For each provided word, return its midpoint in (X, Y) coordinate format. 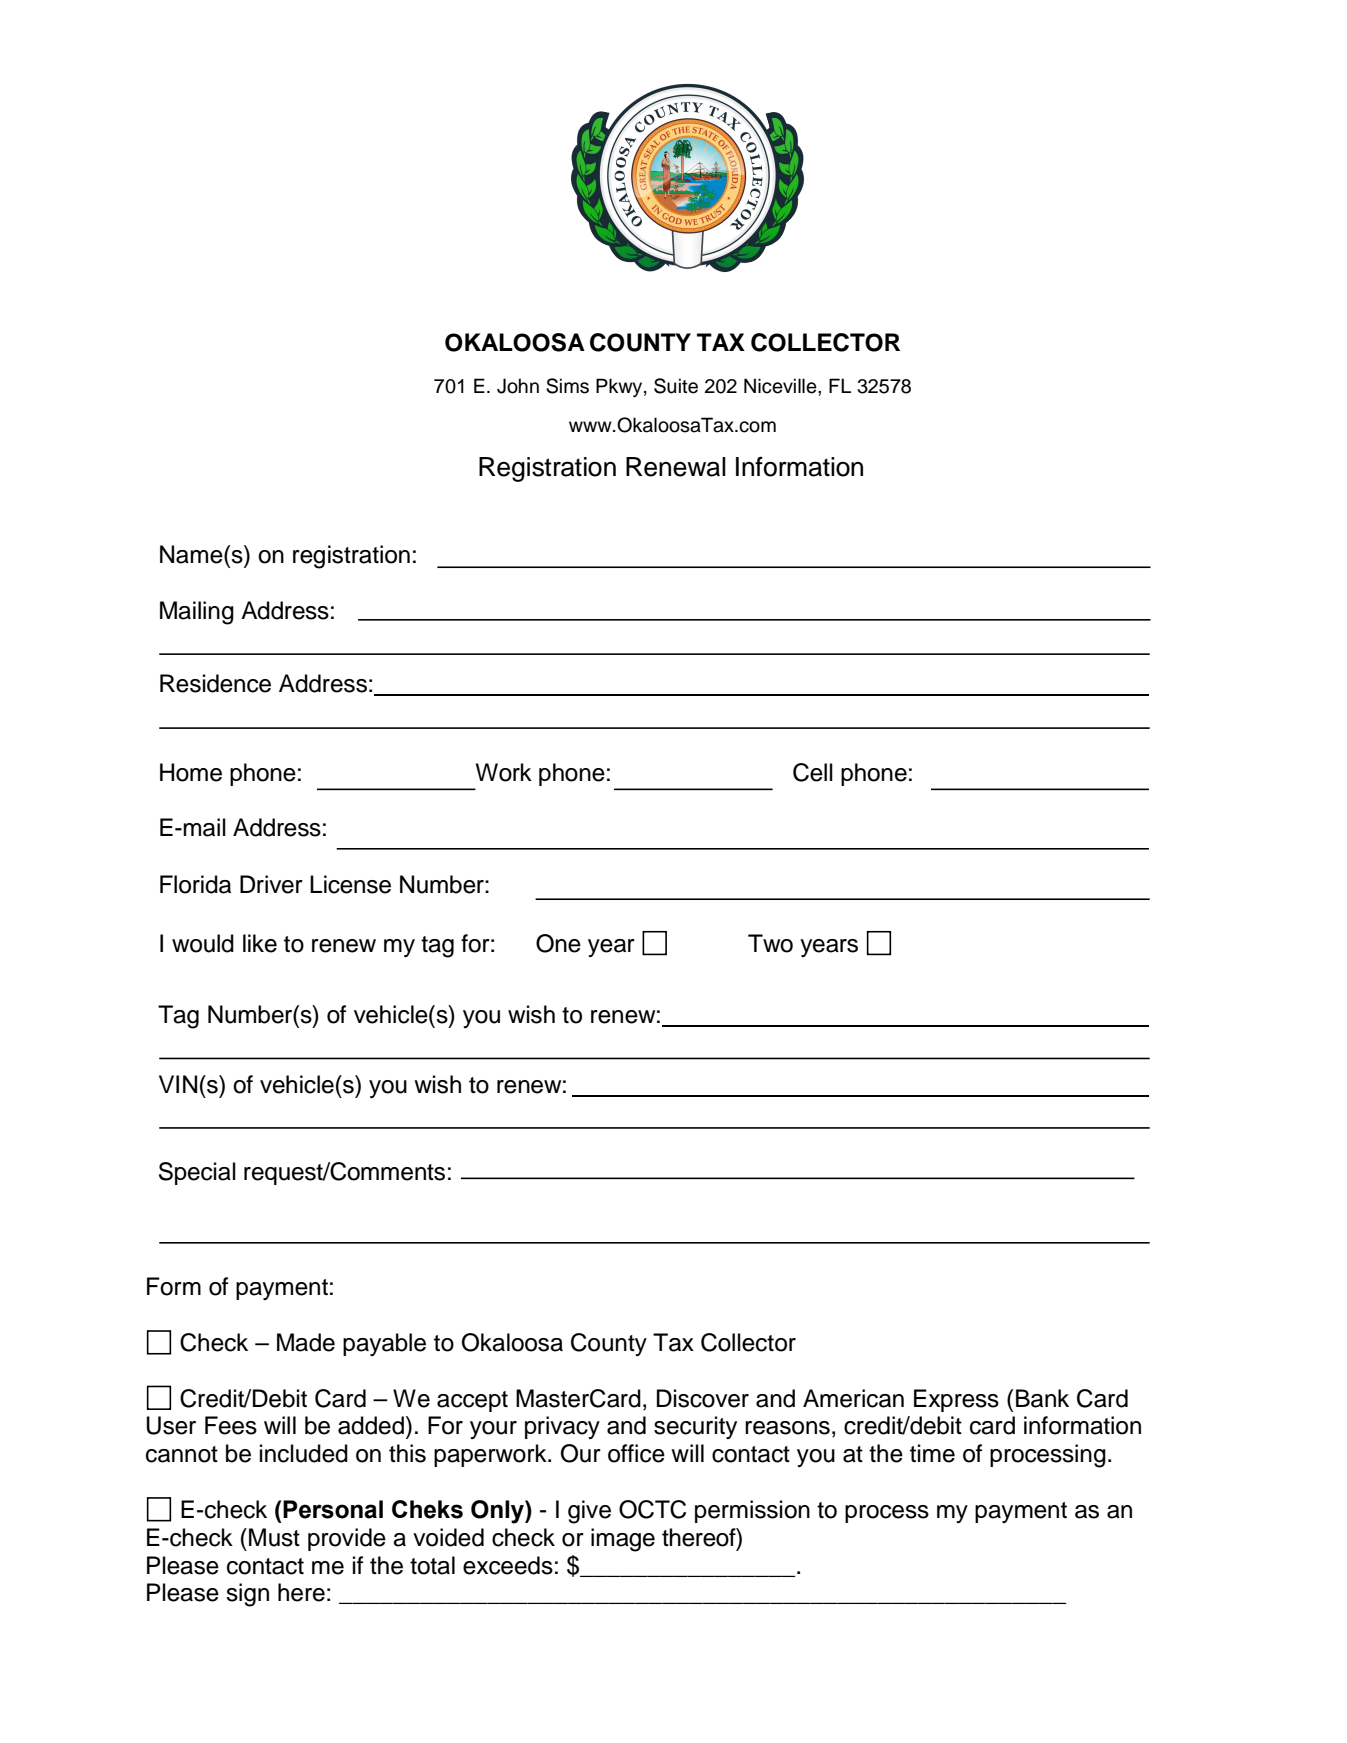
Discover (703, 1398)
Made (306, 1342)
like (260, 943)
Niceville (781, 386)
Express (956, 1400)
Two (770, 943)
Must (274, 1537)
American (853, 1398)
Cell (813, 772)
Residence (215, 683)
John (518, 386)
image (623, 1540)
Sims (567, 386)
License (350, 884)
